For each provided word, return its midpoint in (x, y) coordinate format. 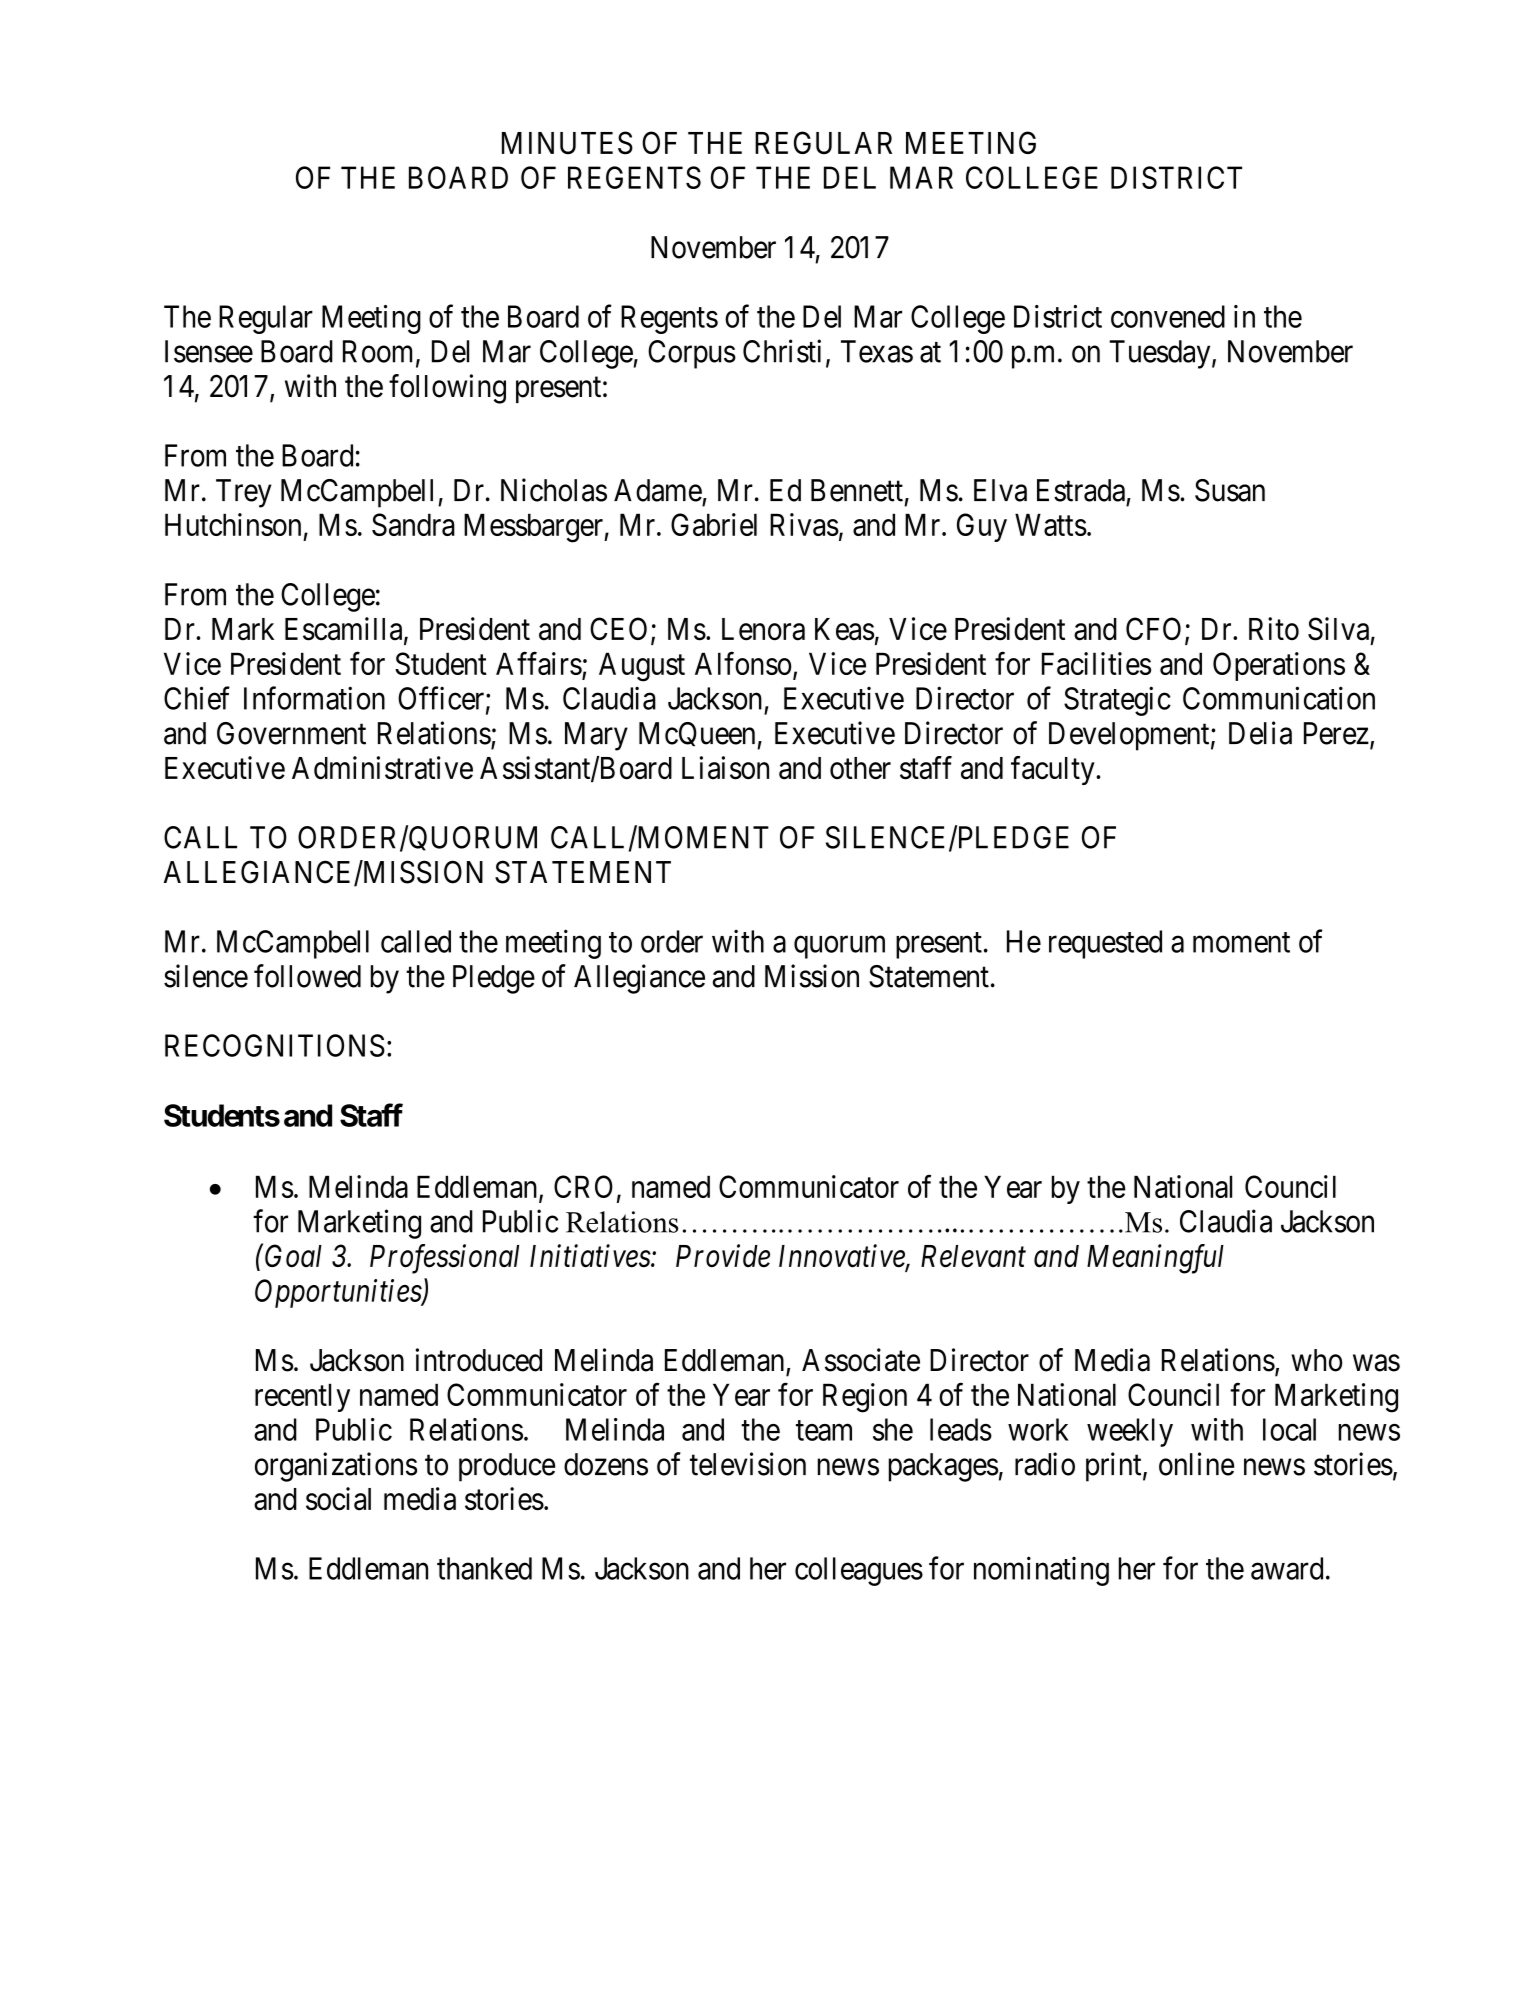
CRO (583, 1186)
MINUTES (567, 143)
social (338, 1499)
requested (1105, 944)
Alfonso (743, 663)
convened (1168, 316)
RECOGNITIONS (275, 1045)
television (748, 1464)
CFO (1153, 628)
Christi (782, 351)
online (1196, 1464)
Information (314, 698)
